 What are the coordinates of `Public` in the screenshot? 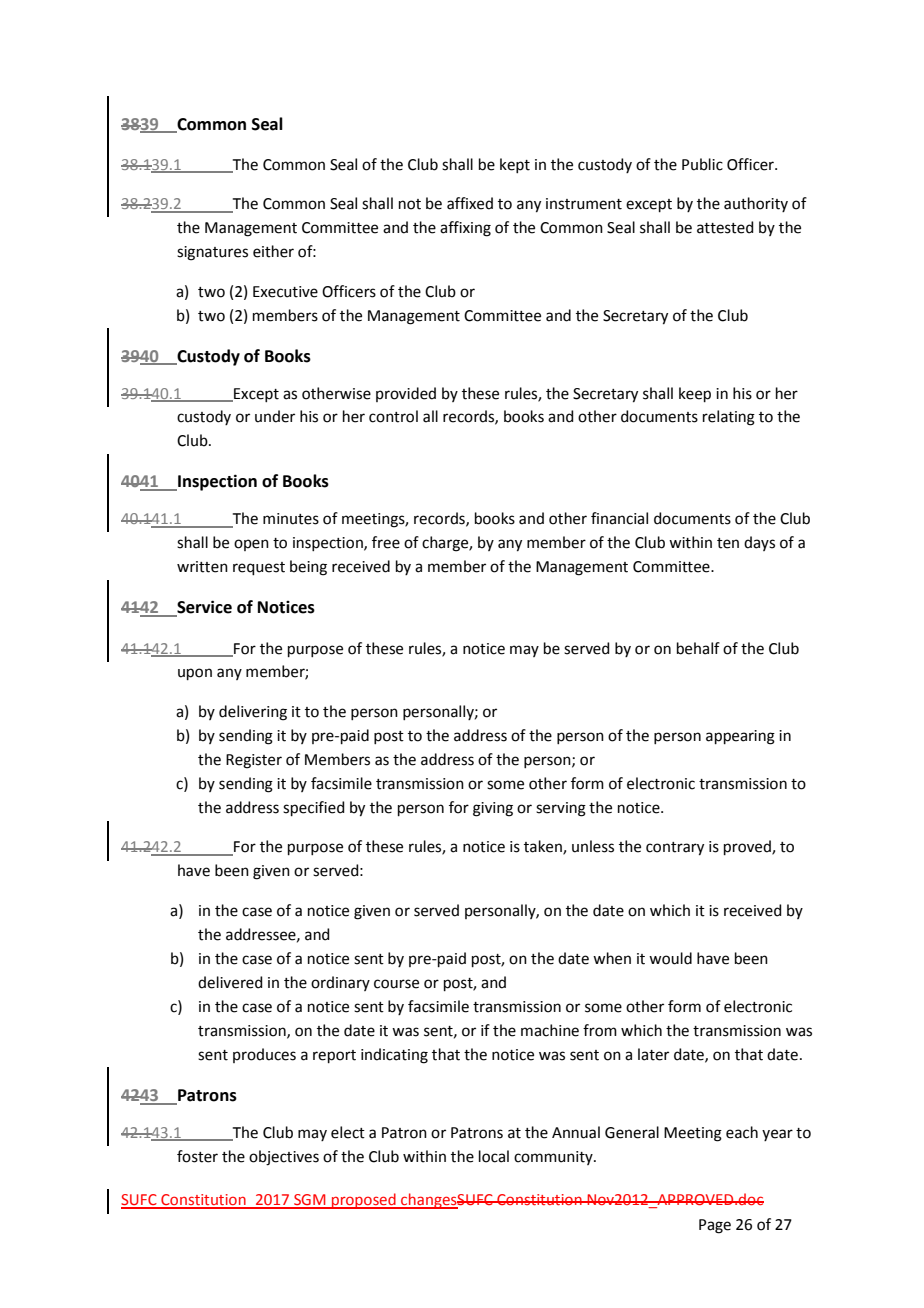 It's located at (702, 164).
